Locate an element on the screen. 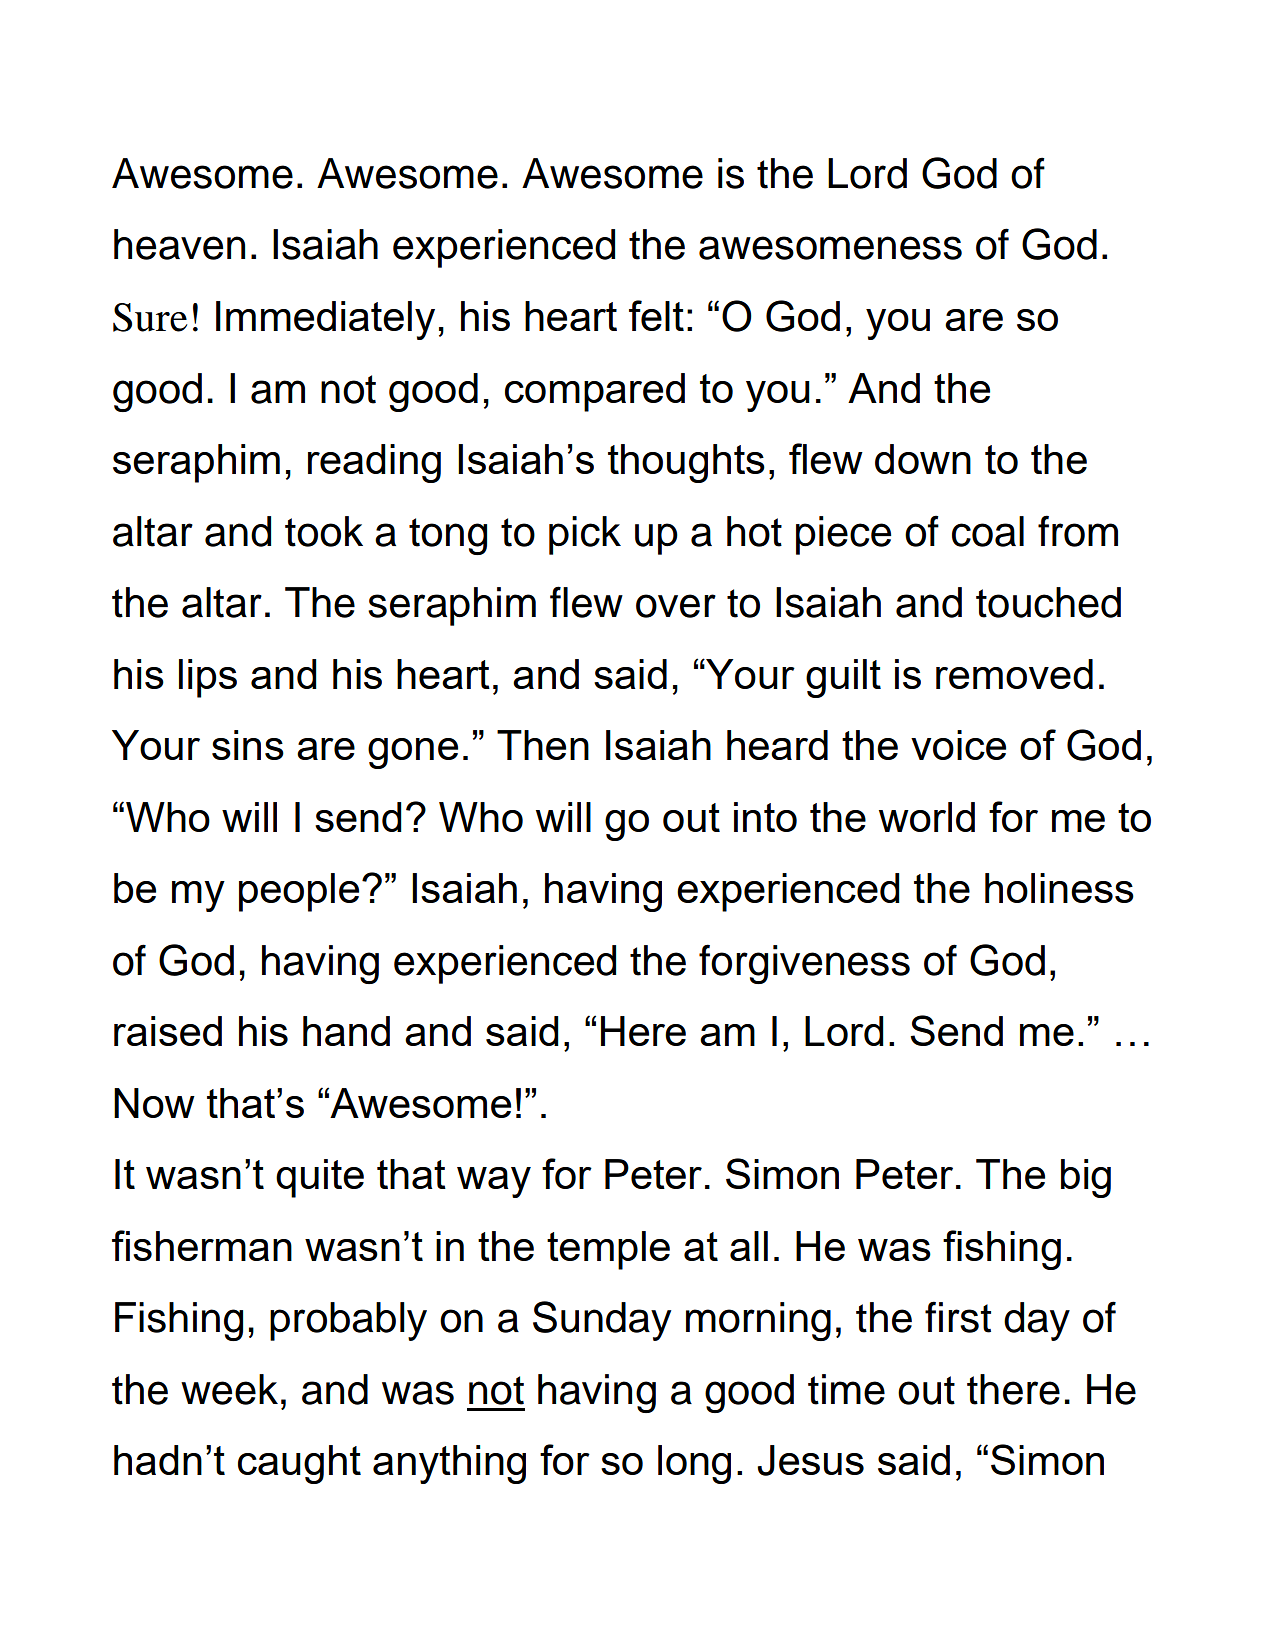 This screenshot has height=1641, width=1268. way is located at coordinates (494, 1182).
